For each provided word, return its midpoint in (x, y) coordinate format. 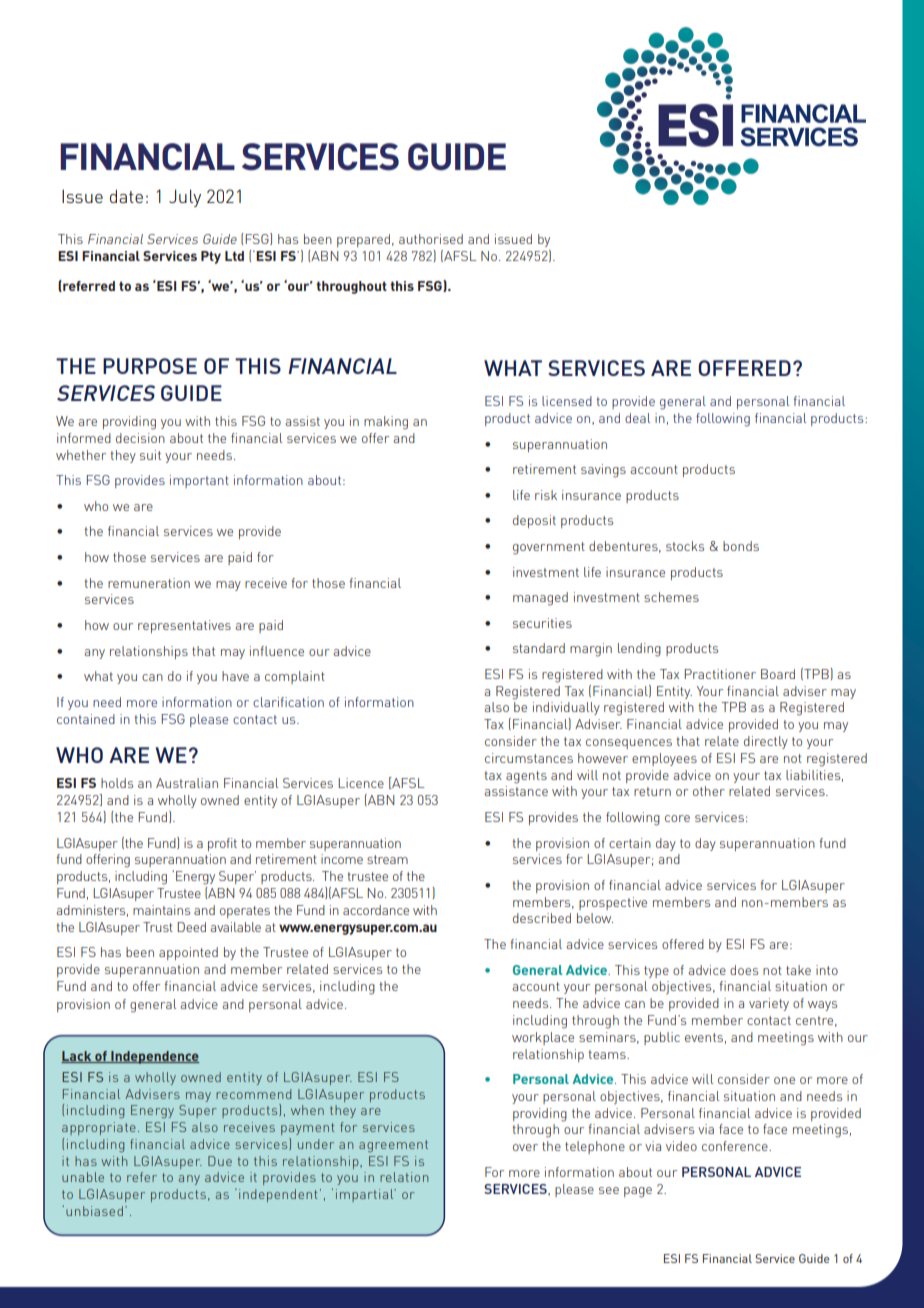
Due (220, 1161)
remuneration (149, 583)
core (677, 818)
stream (387, 859)
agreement (393, 1146)
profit (222, 844)
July (185, 198)
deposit (534, 521)
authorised (431, 239)
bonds (741, 546)
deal (637, 418)
